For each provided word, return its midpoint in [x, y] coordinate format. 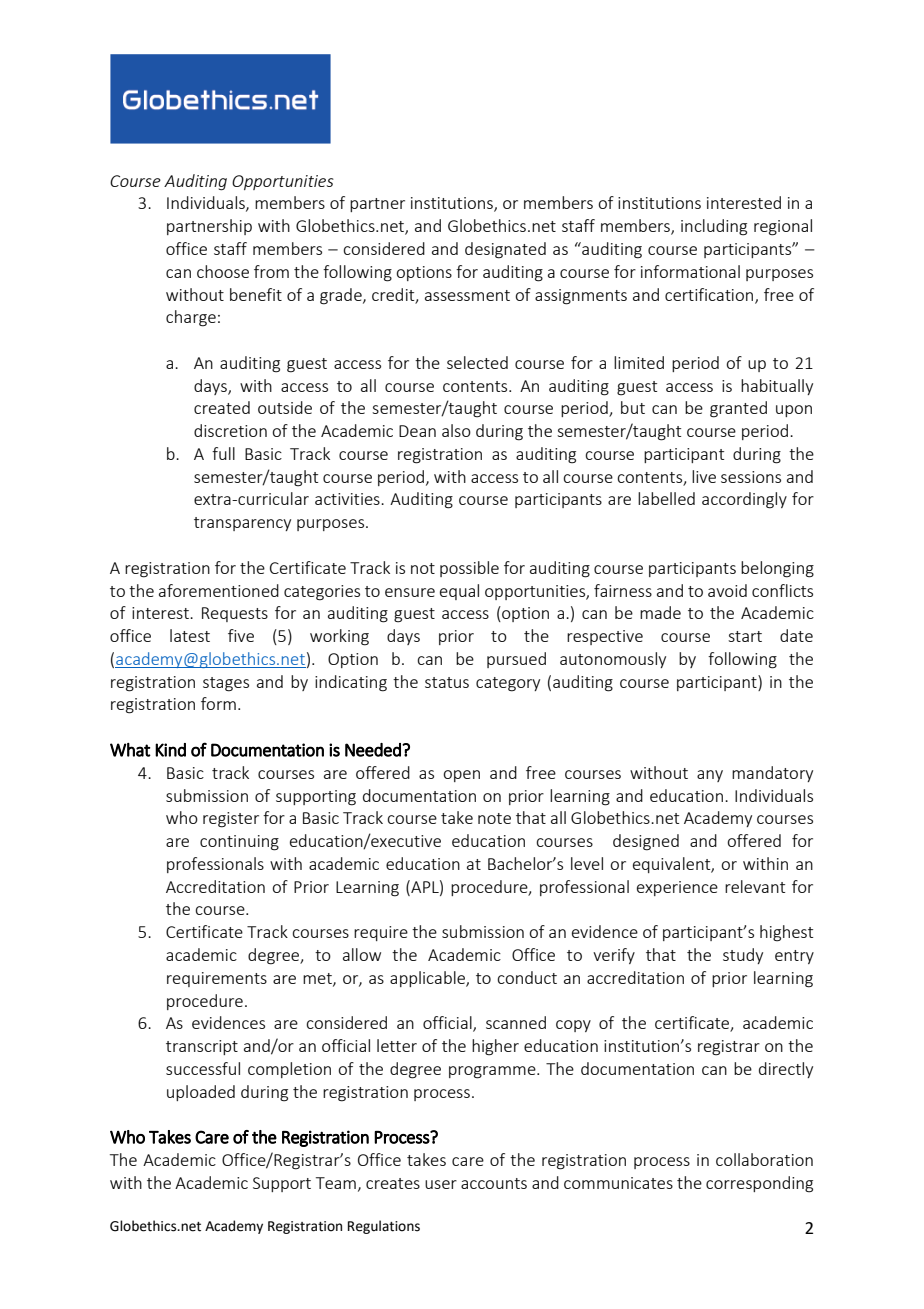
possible [469, 569]
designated [505, 250]
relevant [755, 886]
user [441, 1184]
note [494, 818]
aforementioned [219, 590]
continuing [239, 843]
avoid [727, 590]
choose [223, 271]
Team [336, 1183]
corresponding [759, 1184]
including [714, 227]
